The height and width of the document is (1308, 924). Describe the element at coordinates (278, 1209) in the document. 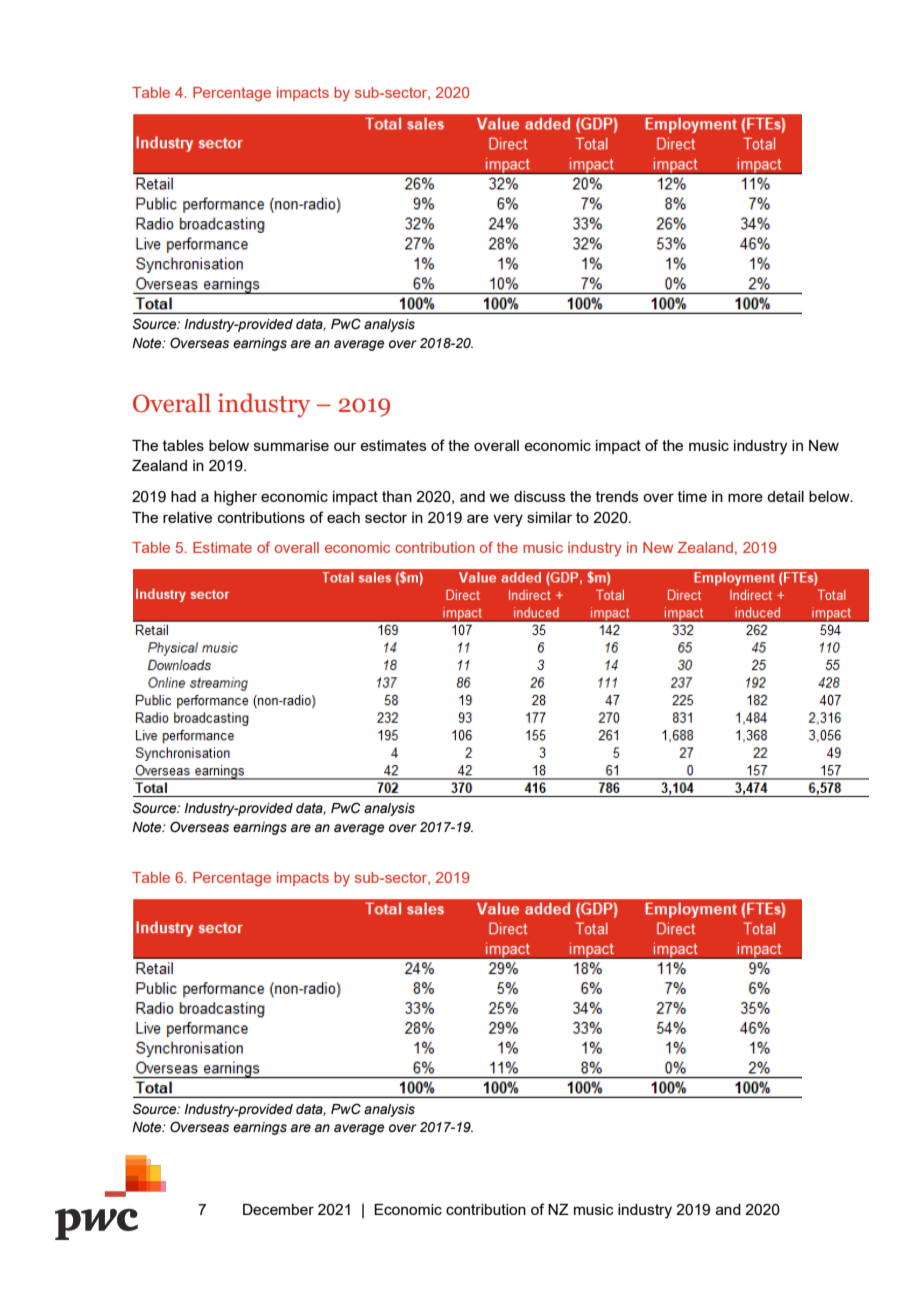

I see `December` at that location.
